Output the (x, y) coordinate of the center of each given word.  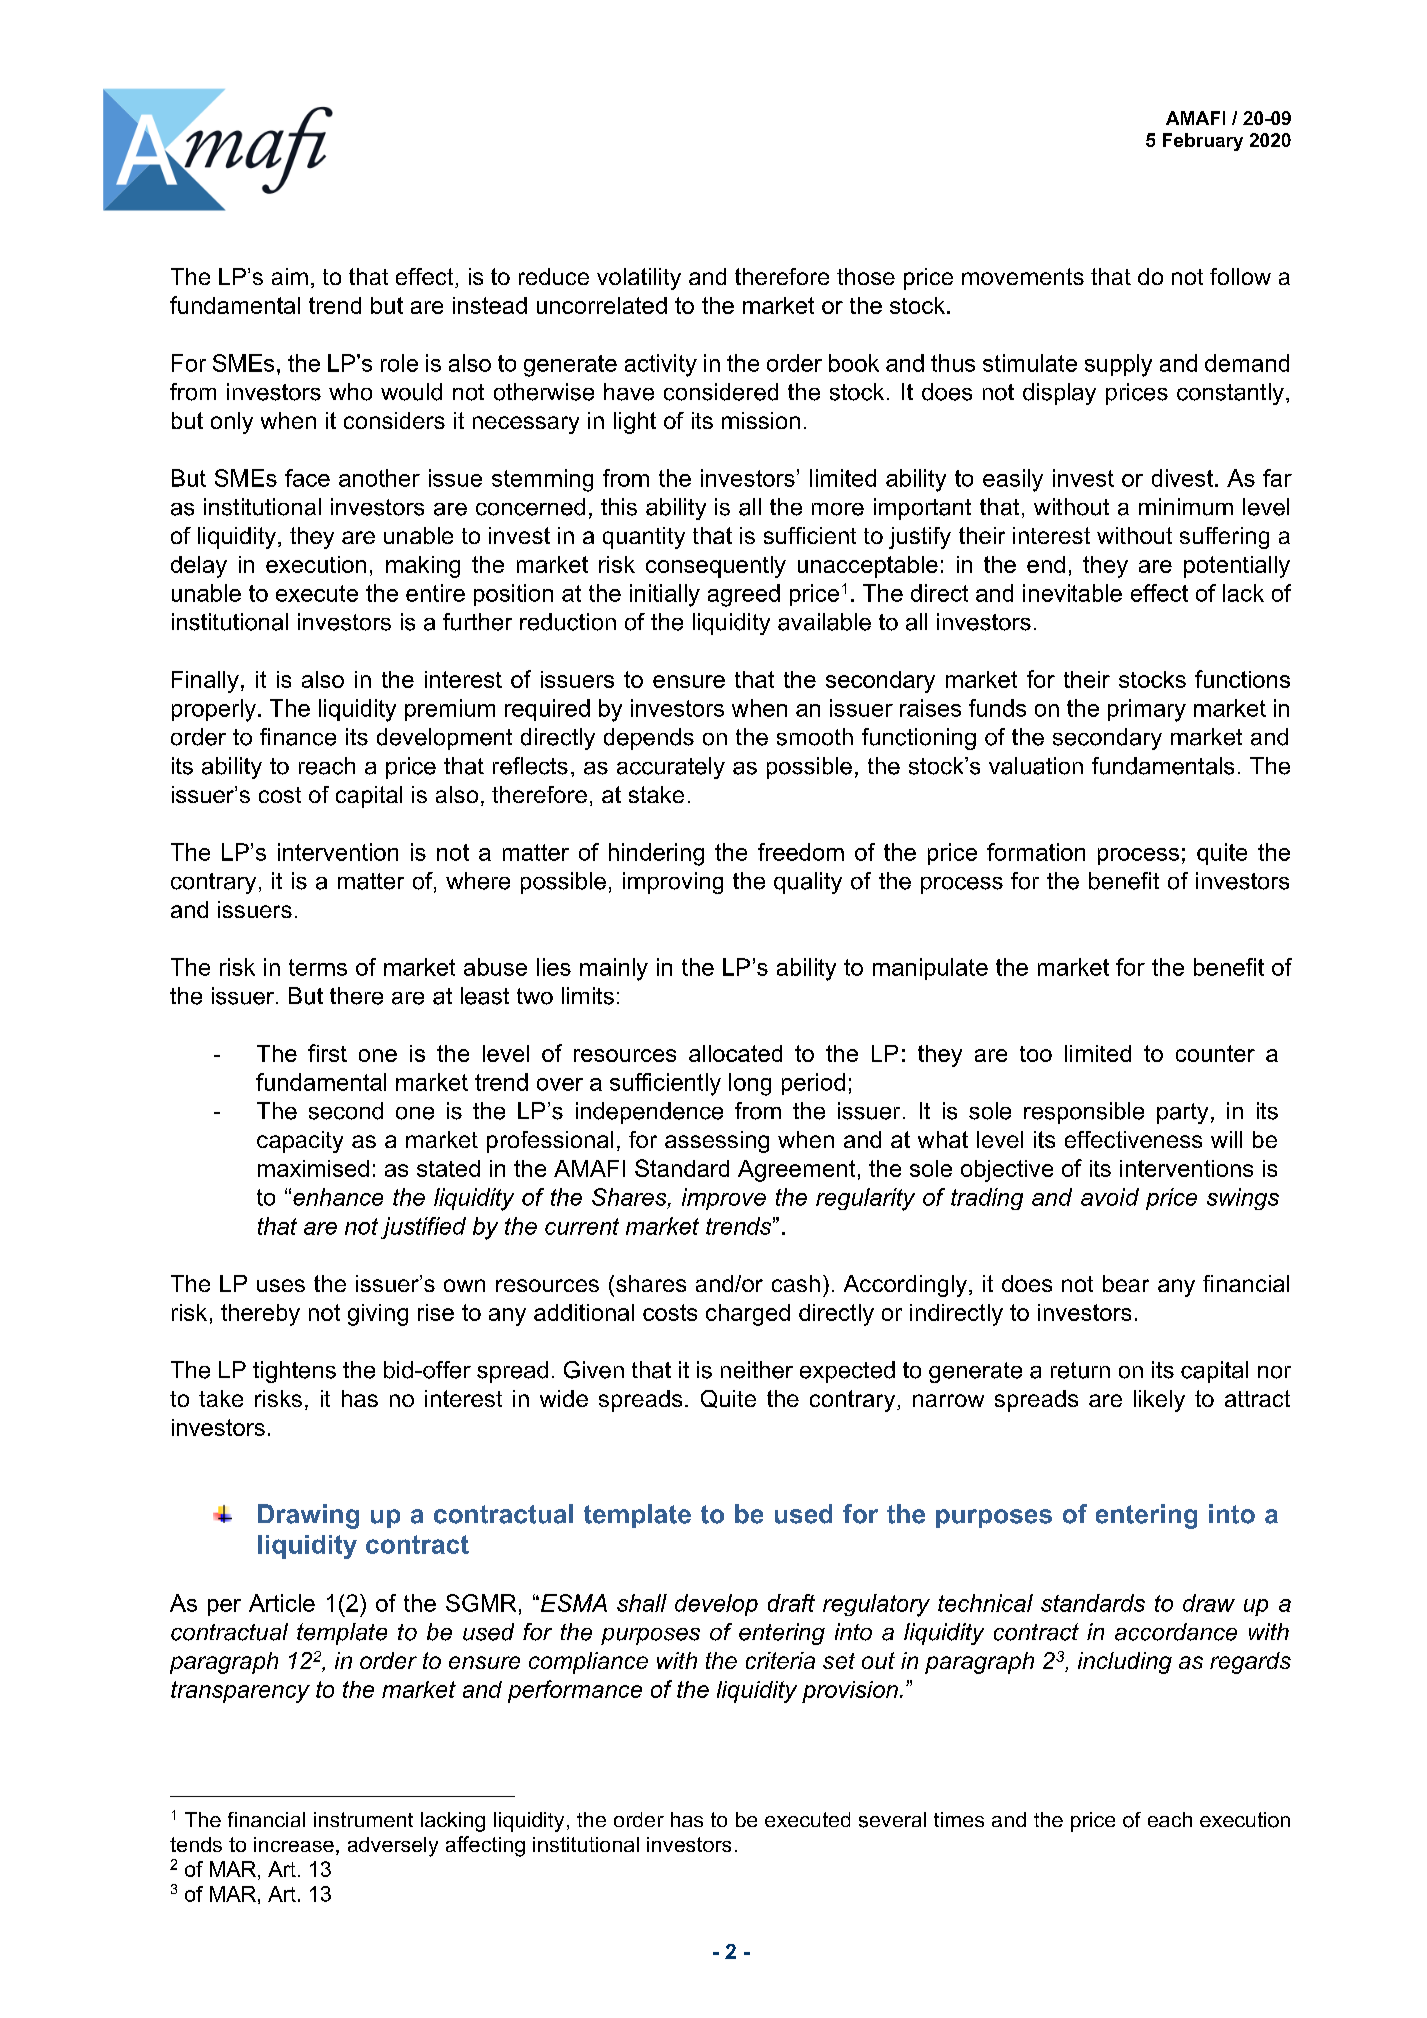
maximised (313, 1168)
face (307, 478)
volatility (639, 279)
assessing (717, 1142)
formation (1036, 852)
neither (757, 1370)
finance (298, 737)
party (1182, 1113)
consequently (716, 567)
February (1203, 142)
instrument (363, 1819)
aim (290, 276)
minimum (1186, 507)
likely (1159, 1401)
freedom (801, 852)
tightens (294, 1372)
